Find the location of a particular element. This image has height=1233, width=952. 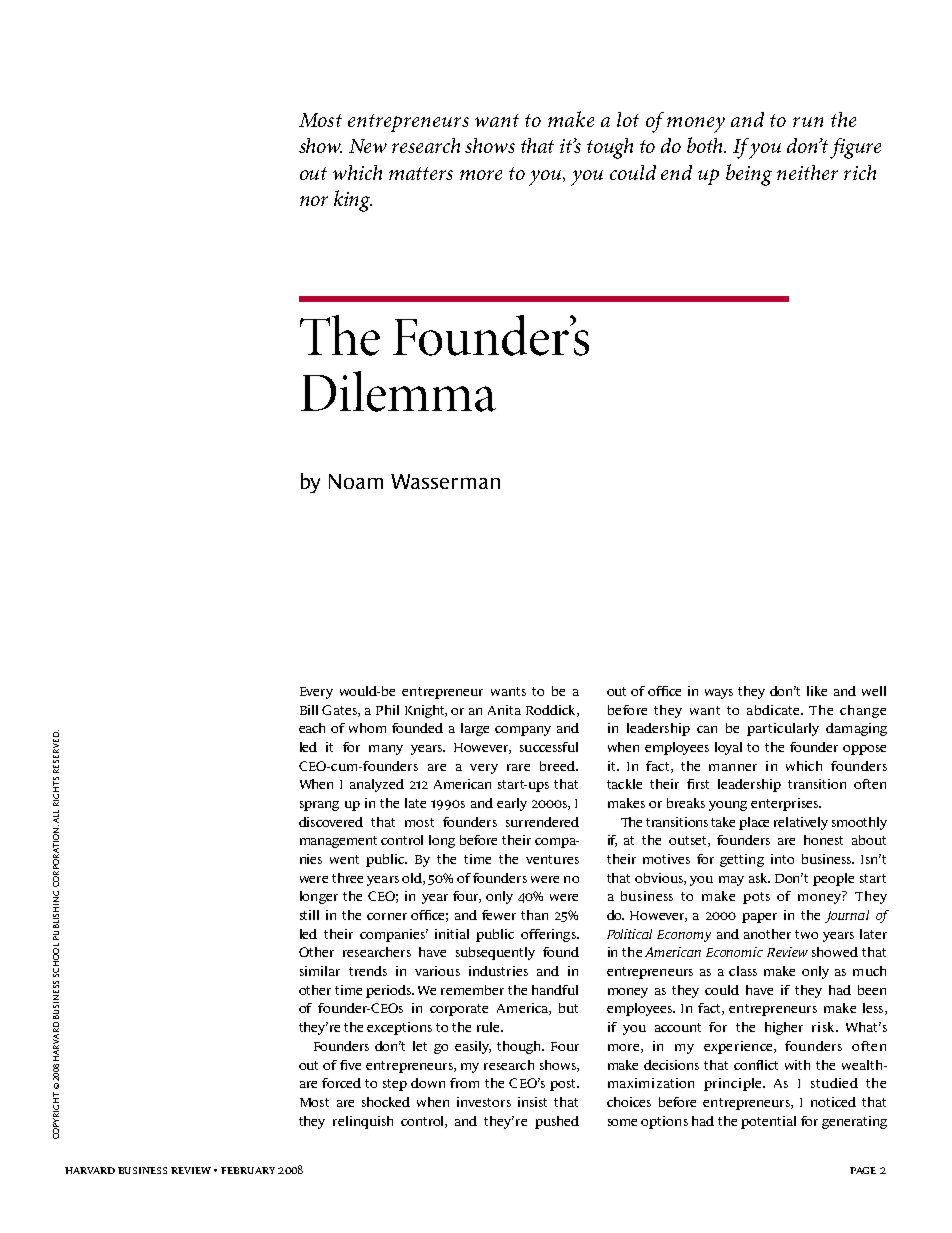

tough is located at coordinates (610, 148).
